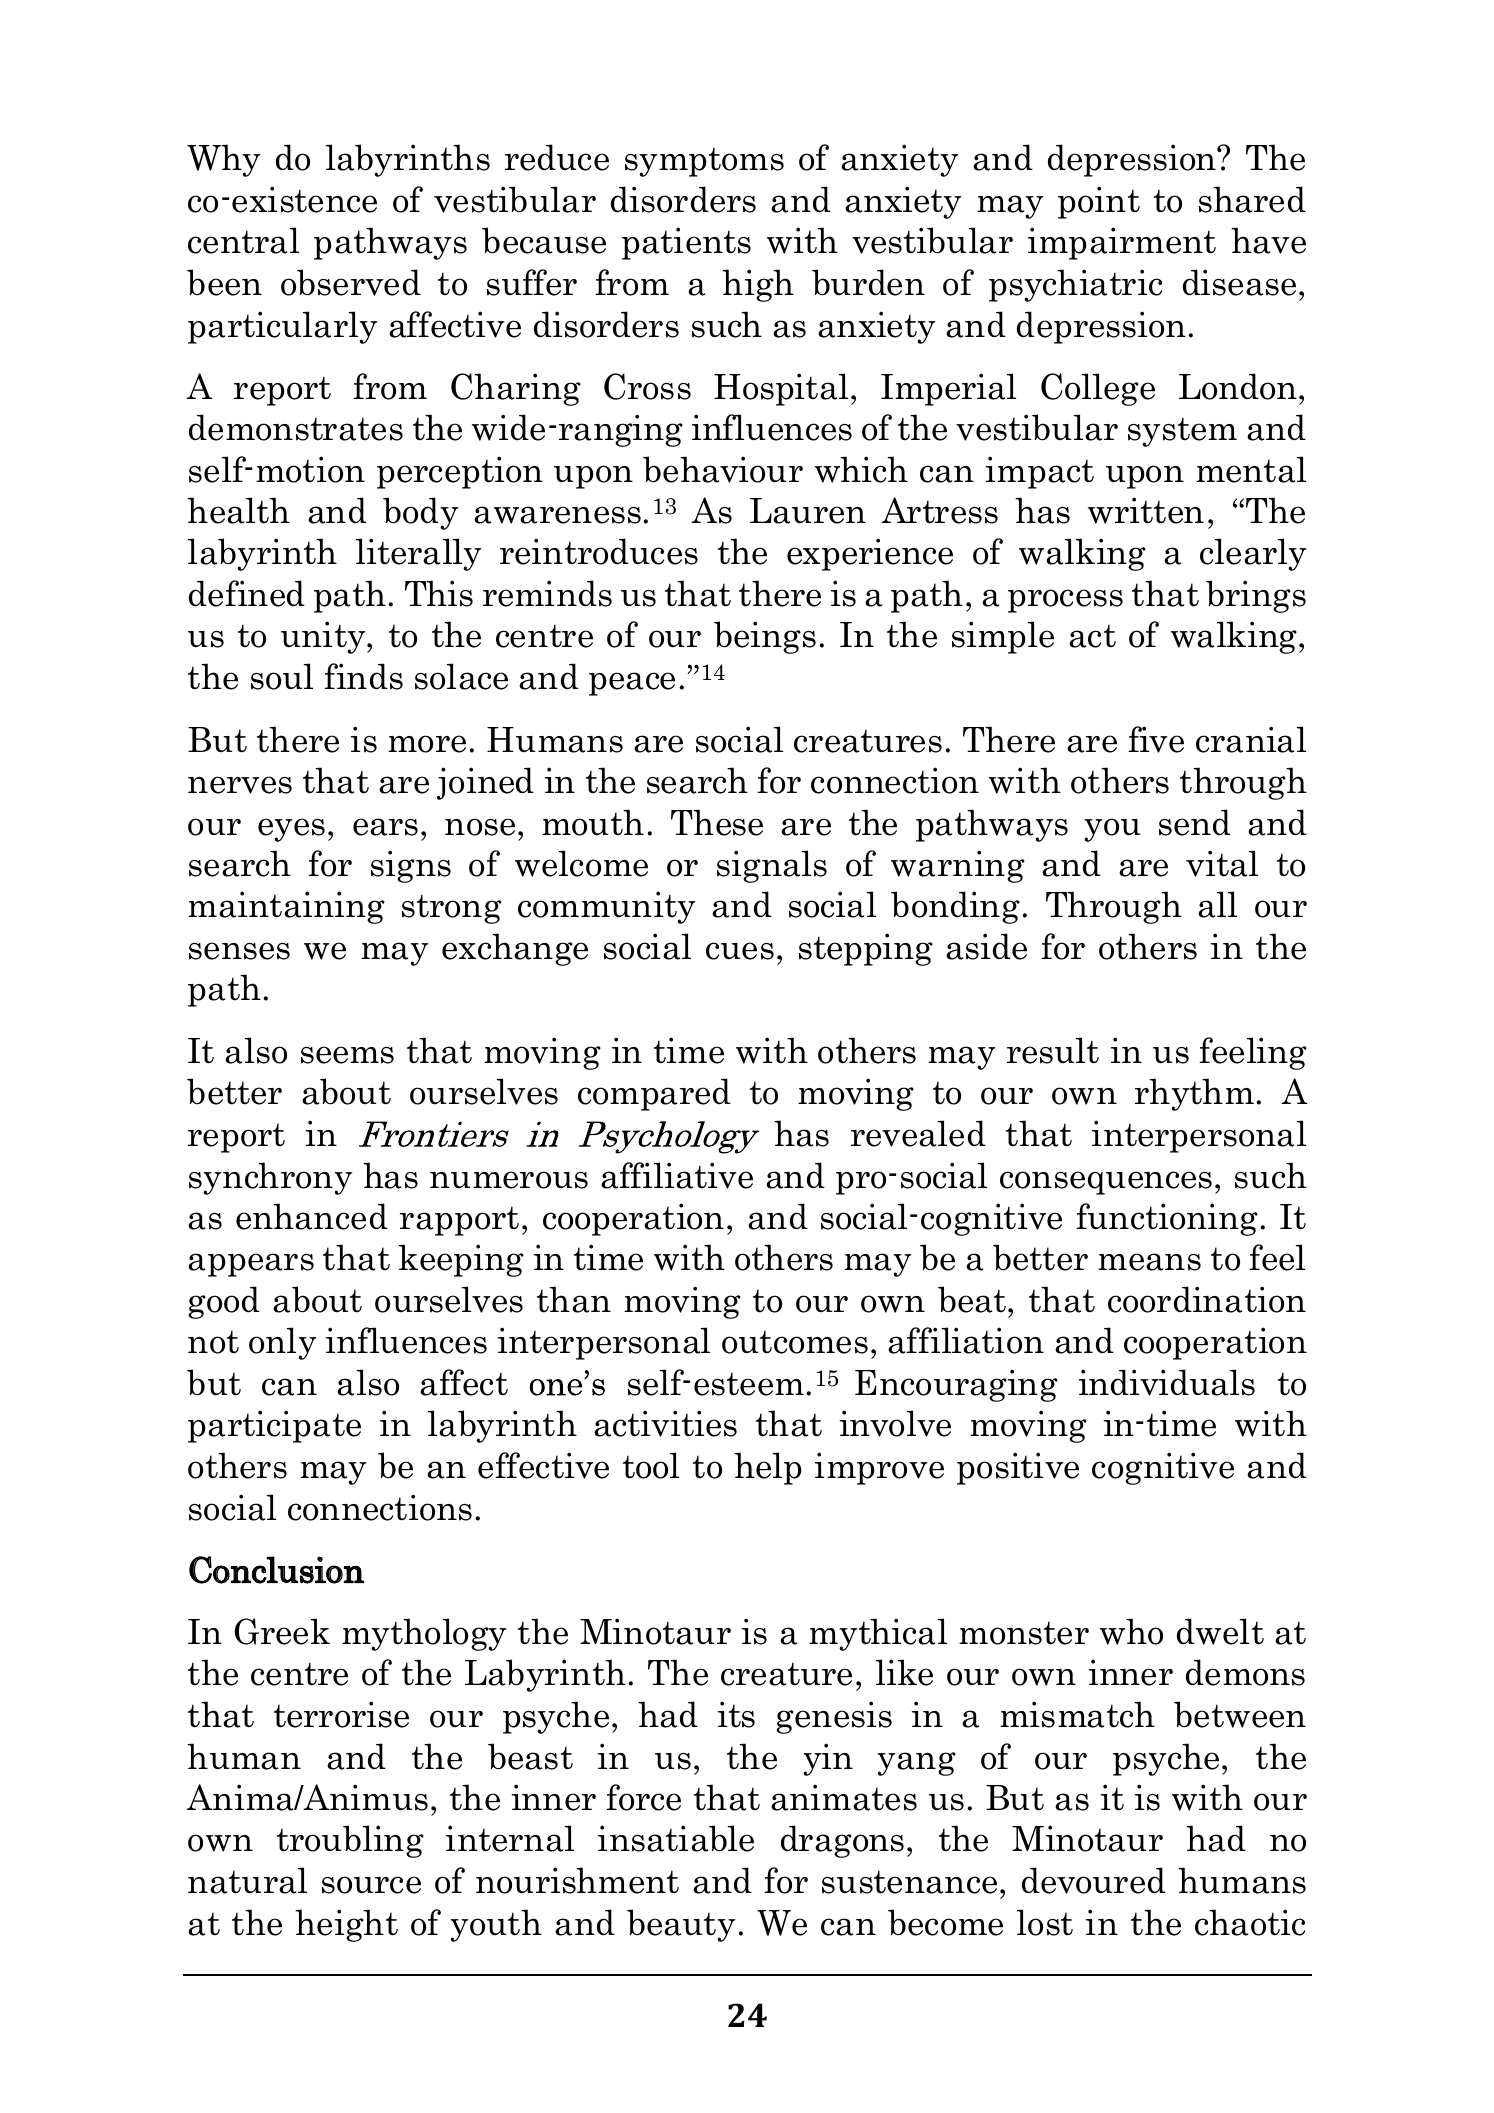  Describe the element at coordinates (740, 951) in the document. I see `cues` at that location.
